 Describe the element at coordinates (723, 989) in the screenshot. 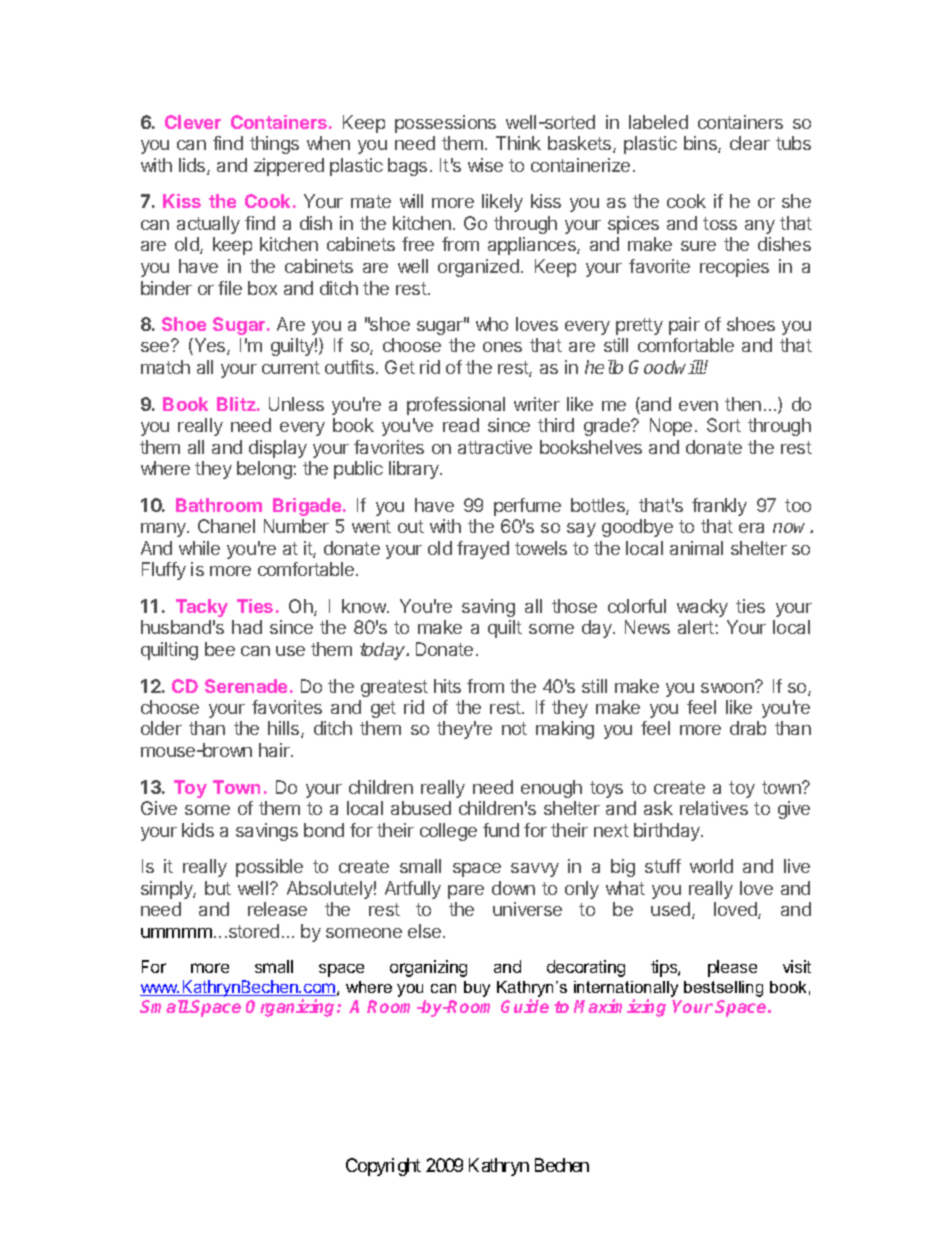

I see `bestselling` at that location.
